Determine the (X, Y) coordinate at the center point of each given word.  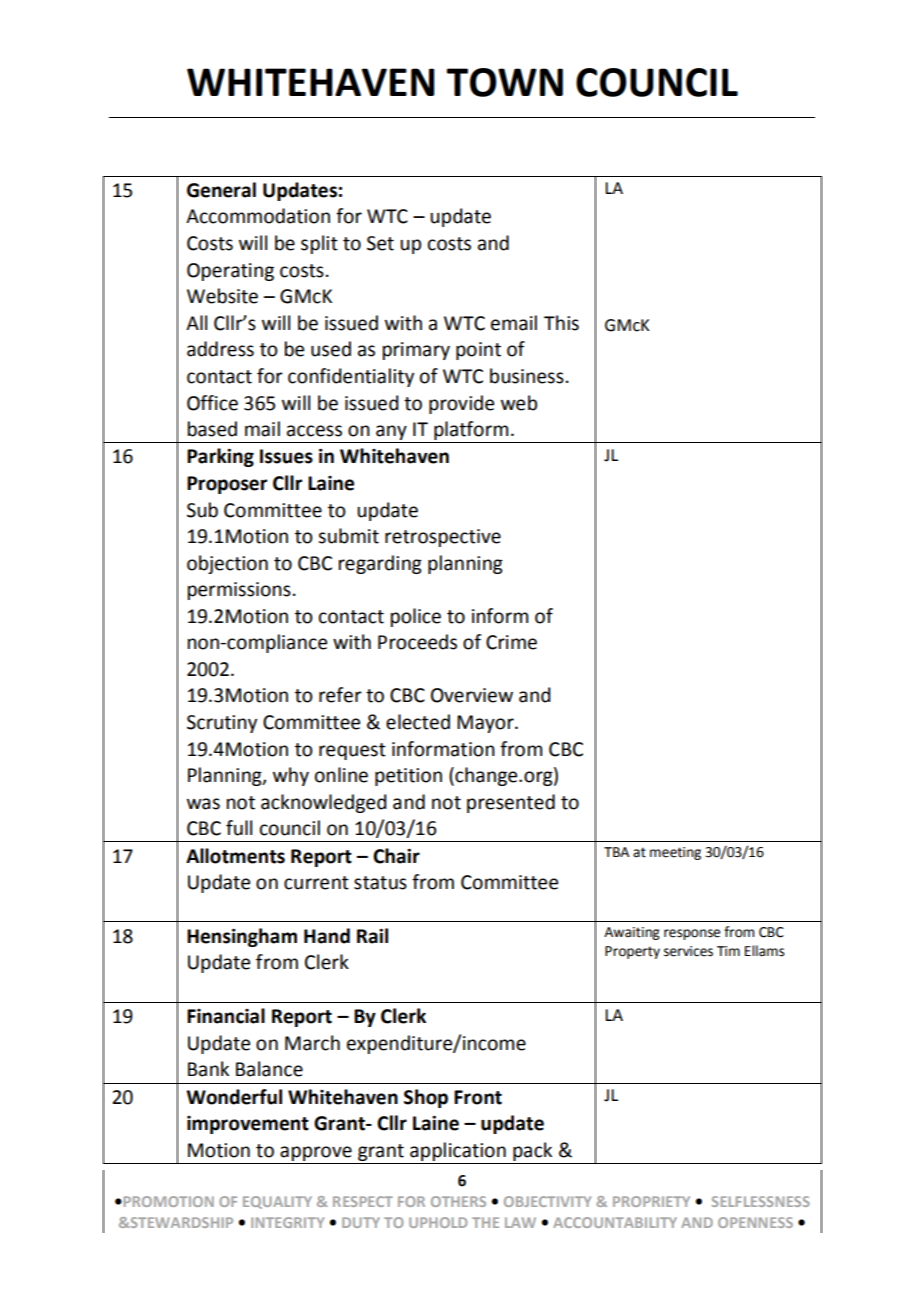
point (478, 351)
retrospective (443, 538)
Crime (511, 642)
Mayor (486, 724)
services (688, 951)
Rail (372, 936)
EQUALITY (277, 1202)
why (291, 776)
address (220, 349)
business (527, 376)
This (561, 323)
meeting (675, 853)
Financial (226, 1016)
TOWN (505, 82)
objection (227, 564)
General (221, 190)
